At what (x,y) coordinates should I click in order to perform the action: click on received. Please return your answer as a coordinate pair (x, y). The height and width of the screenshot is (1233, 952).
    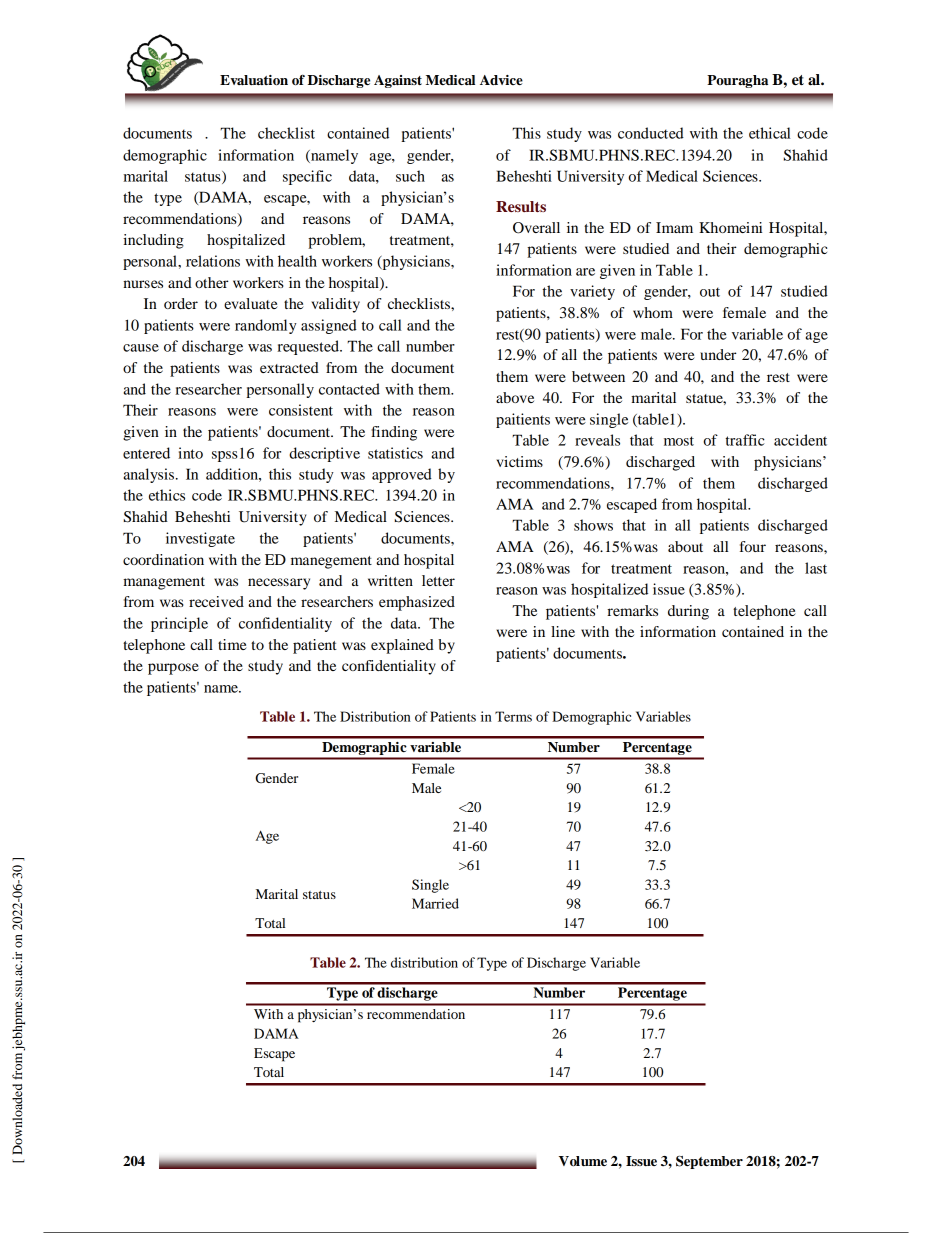
    Looking at the image, I should click on (216, 601).
